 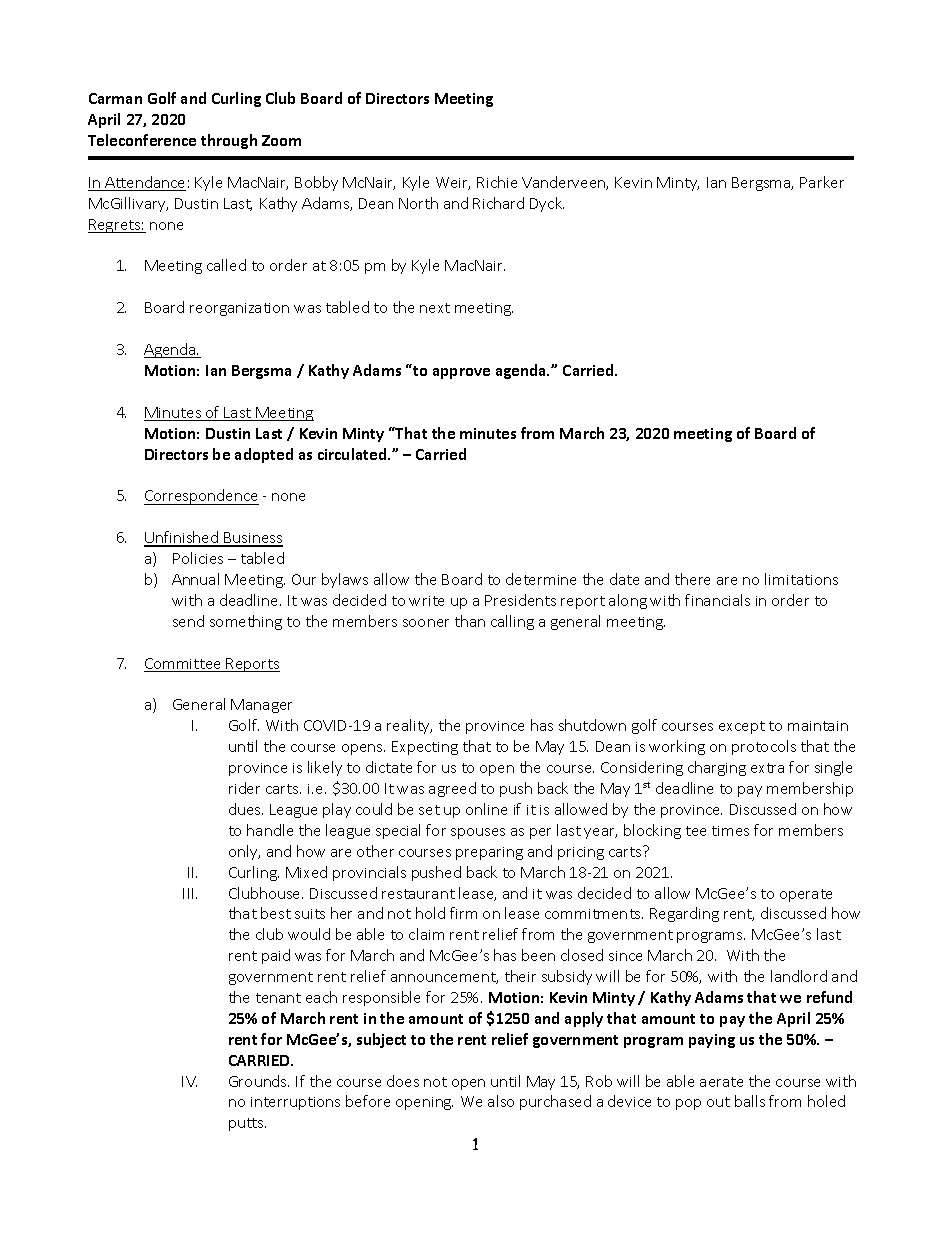 I want to click on Grounds, so click(x=259, y=1081).
